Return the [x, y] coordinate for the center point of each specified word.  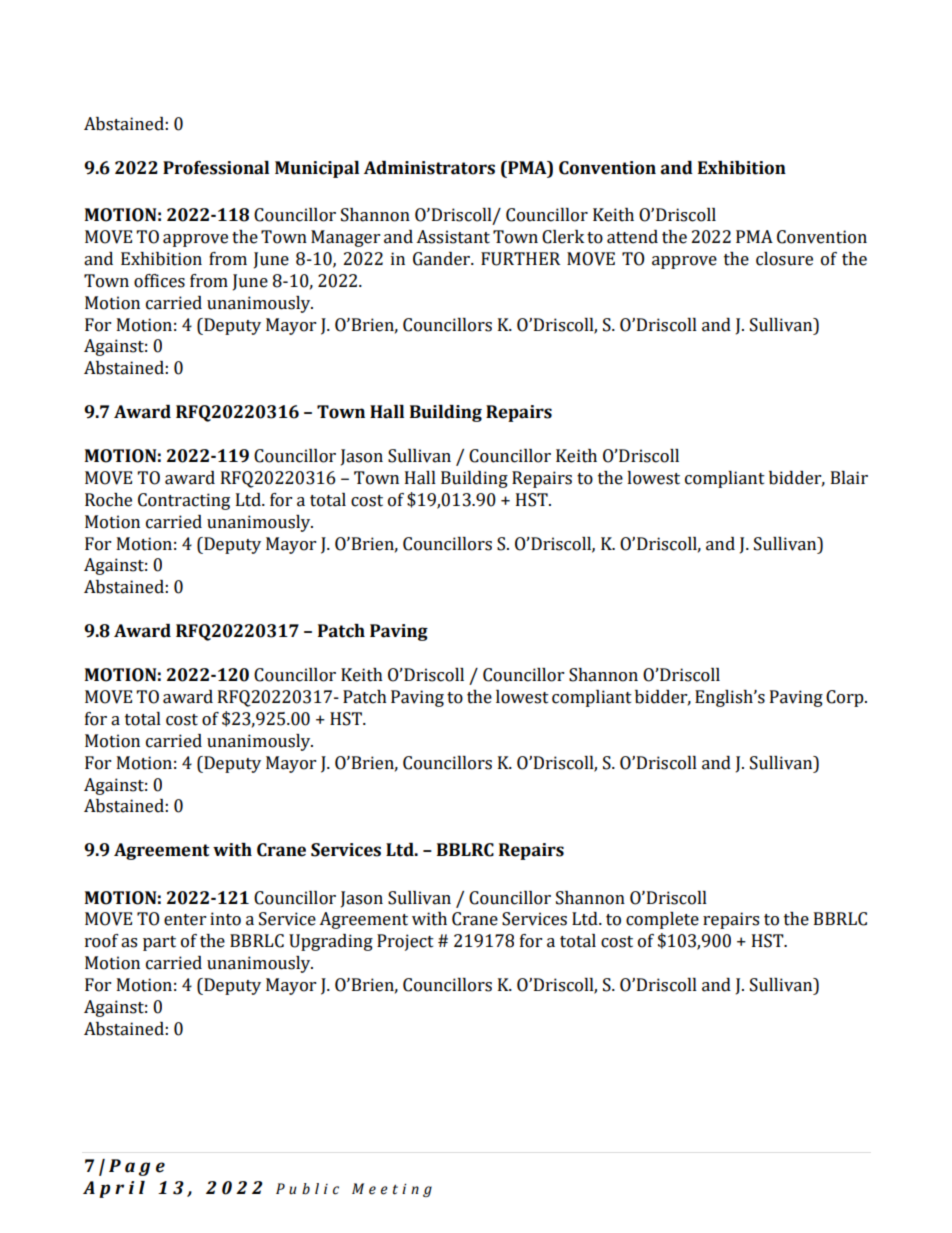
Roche [108, 500]
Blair [849, 478]
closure [784, 259]
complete [662, 920]
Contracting [184, 501]
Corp [846, 698]
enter [185, 920]
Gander [443, 259]
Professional [216, 168]
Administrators [429, 168]
